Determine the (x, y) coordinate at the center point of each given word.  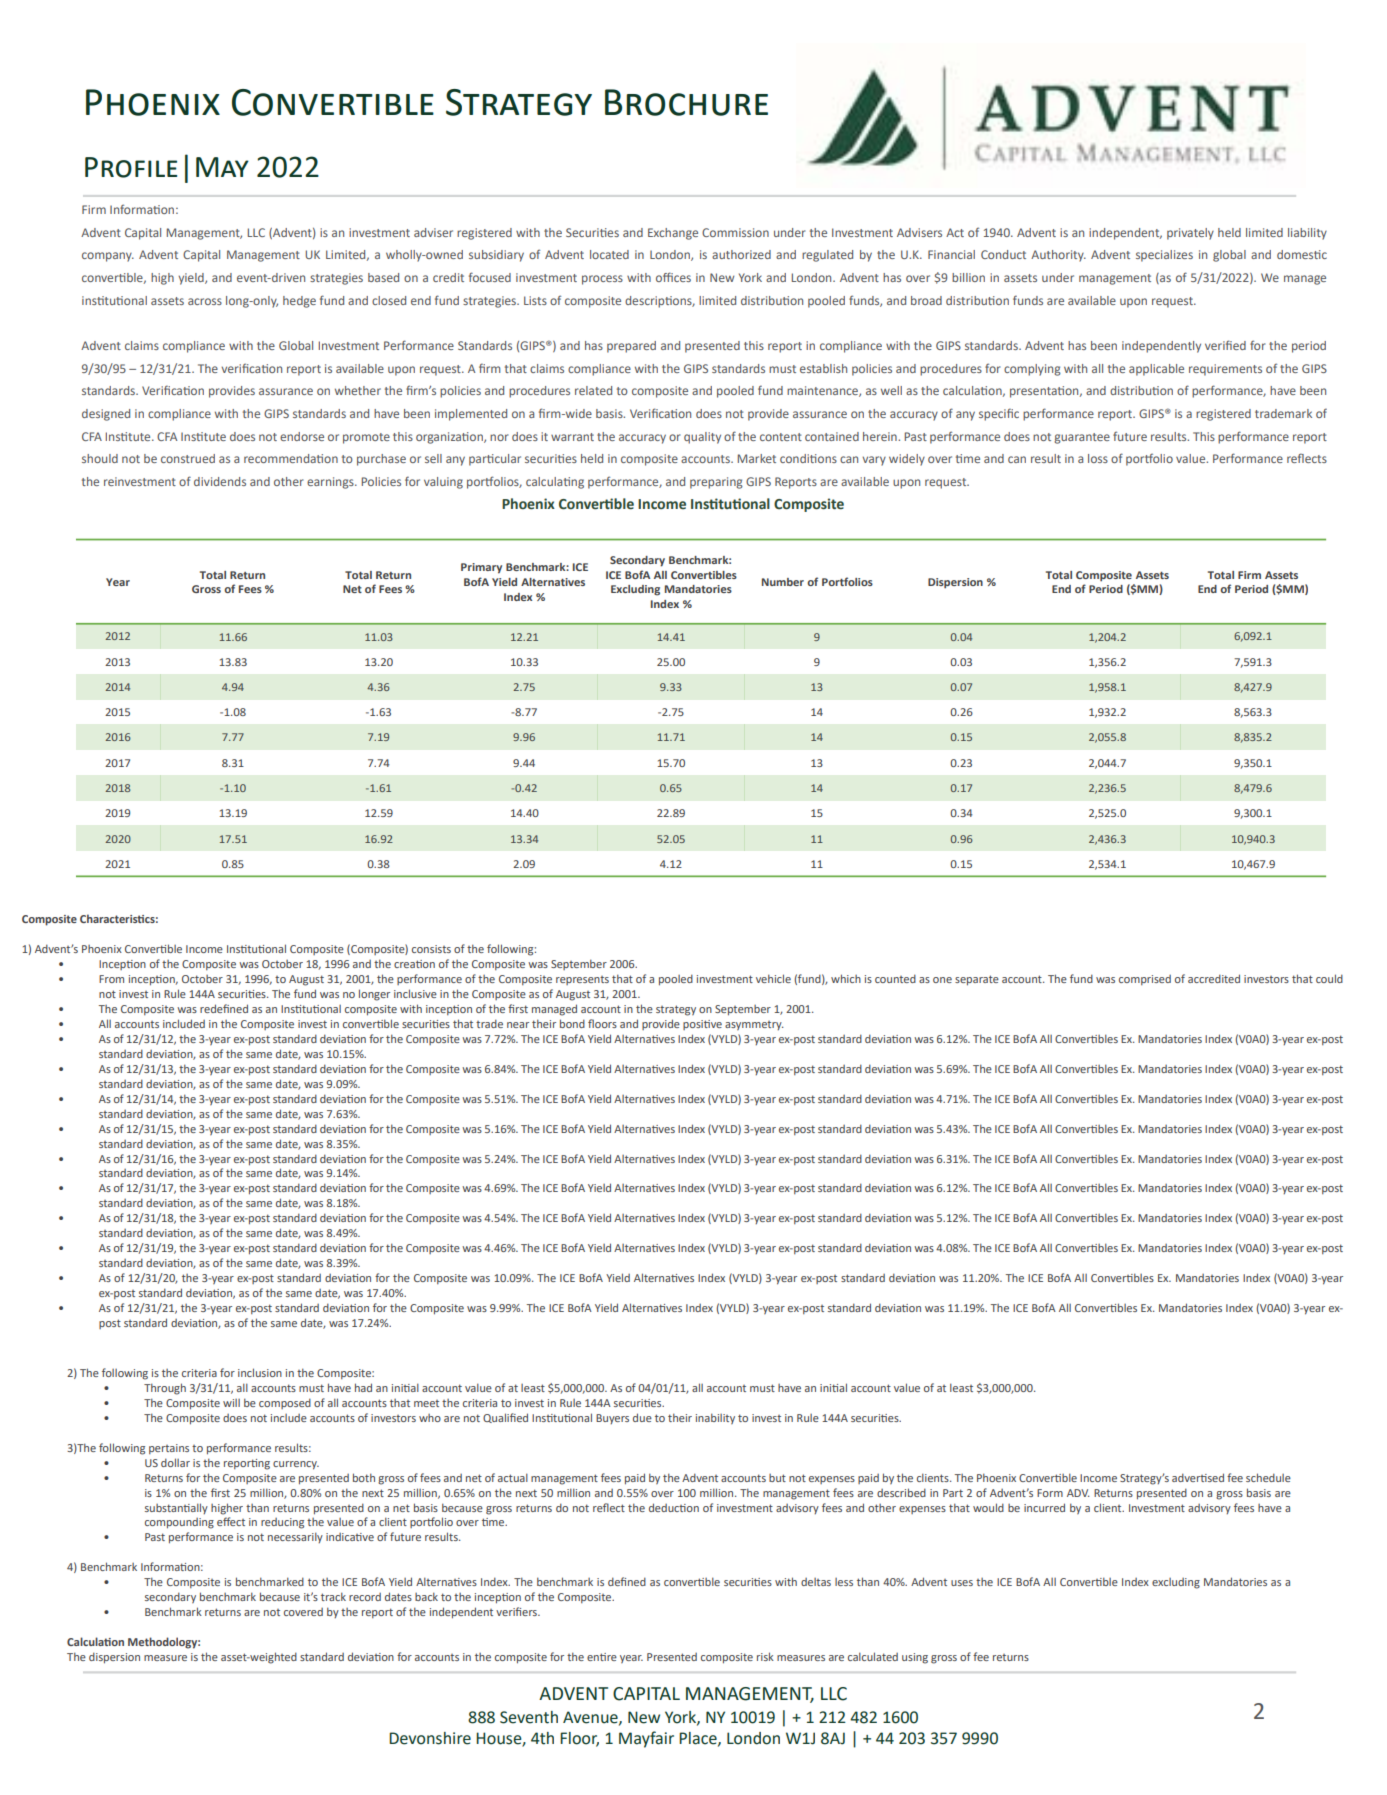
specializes (1164, 256)
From (111, 979)
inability (715, 1418)
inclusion (260, 1372)
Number (783, 582)
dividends (220, 481)
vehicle (773, 978)
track (333, 1596)
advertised (1198, 1477)
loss (1098, 458)
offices (673, 277)
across (205, 301)
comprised (1145, 980)
